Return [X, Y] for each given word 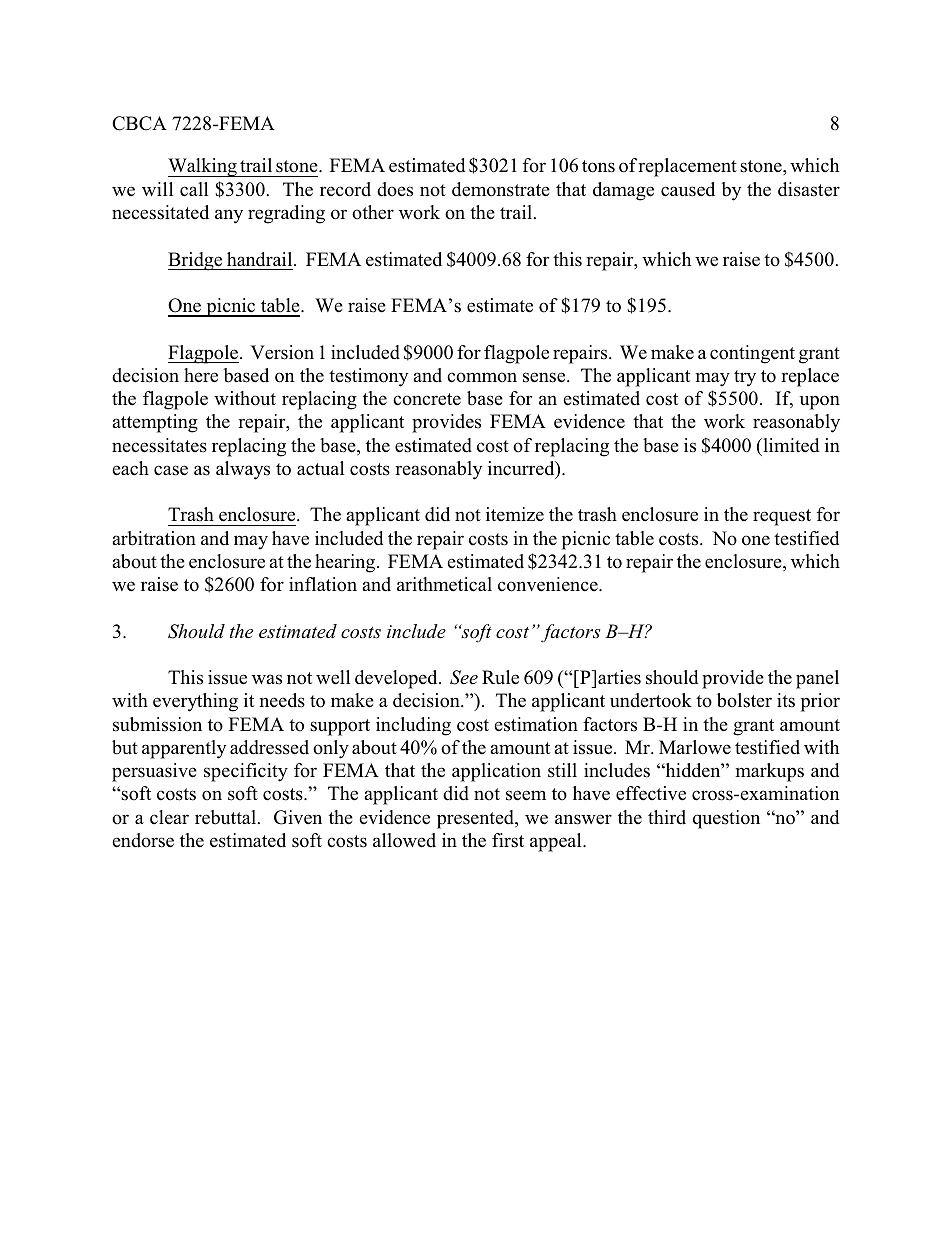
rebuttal [227, 817]
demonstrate [501, 189]
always [243, 470]
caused [688, 189]
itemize [515, 514]
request [782, 517]
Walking [203, 167]
